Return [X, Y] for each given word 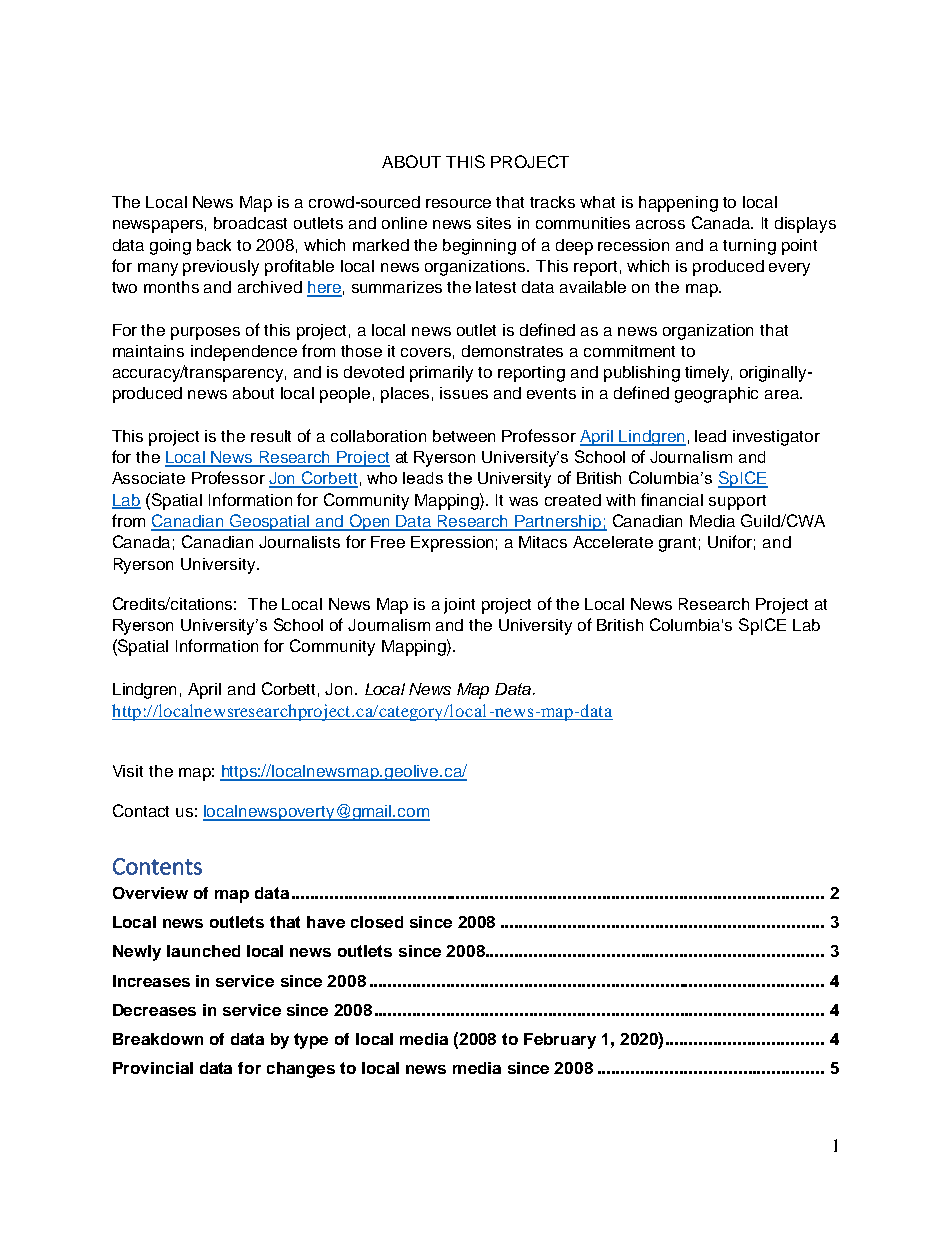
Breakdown [158, 1039]
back [214, 245]
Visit [128, 771]
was [523, 501]
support [737, 502]
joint [459, 606]
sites [494, 223]
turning [749, 247]
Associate [148, 478]
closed [377, 922]
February [560, 1041]
